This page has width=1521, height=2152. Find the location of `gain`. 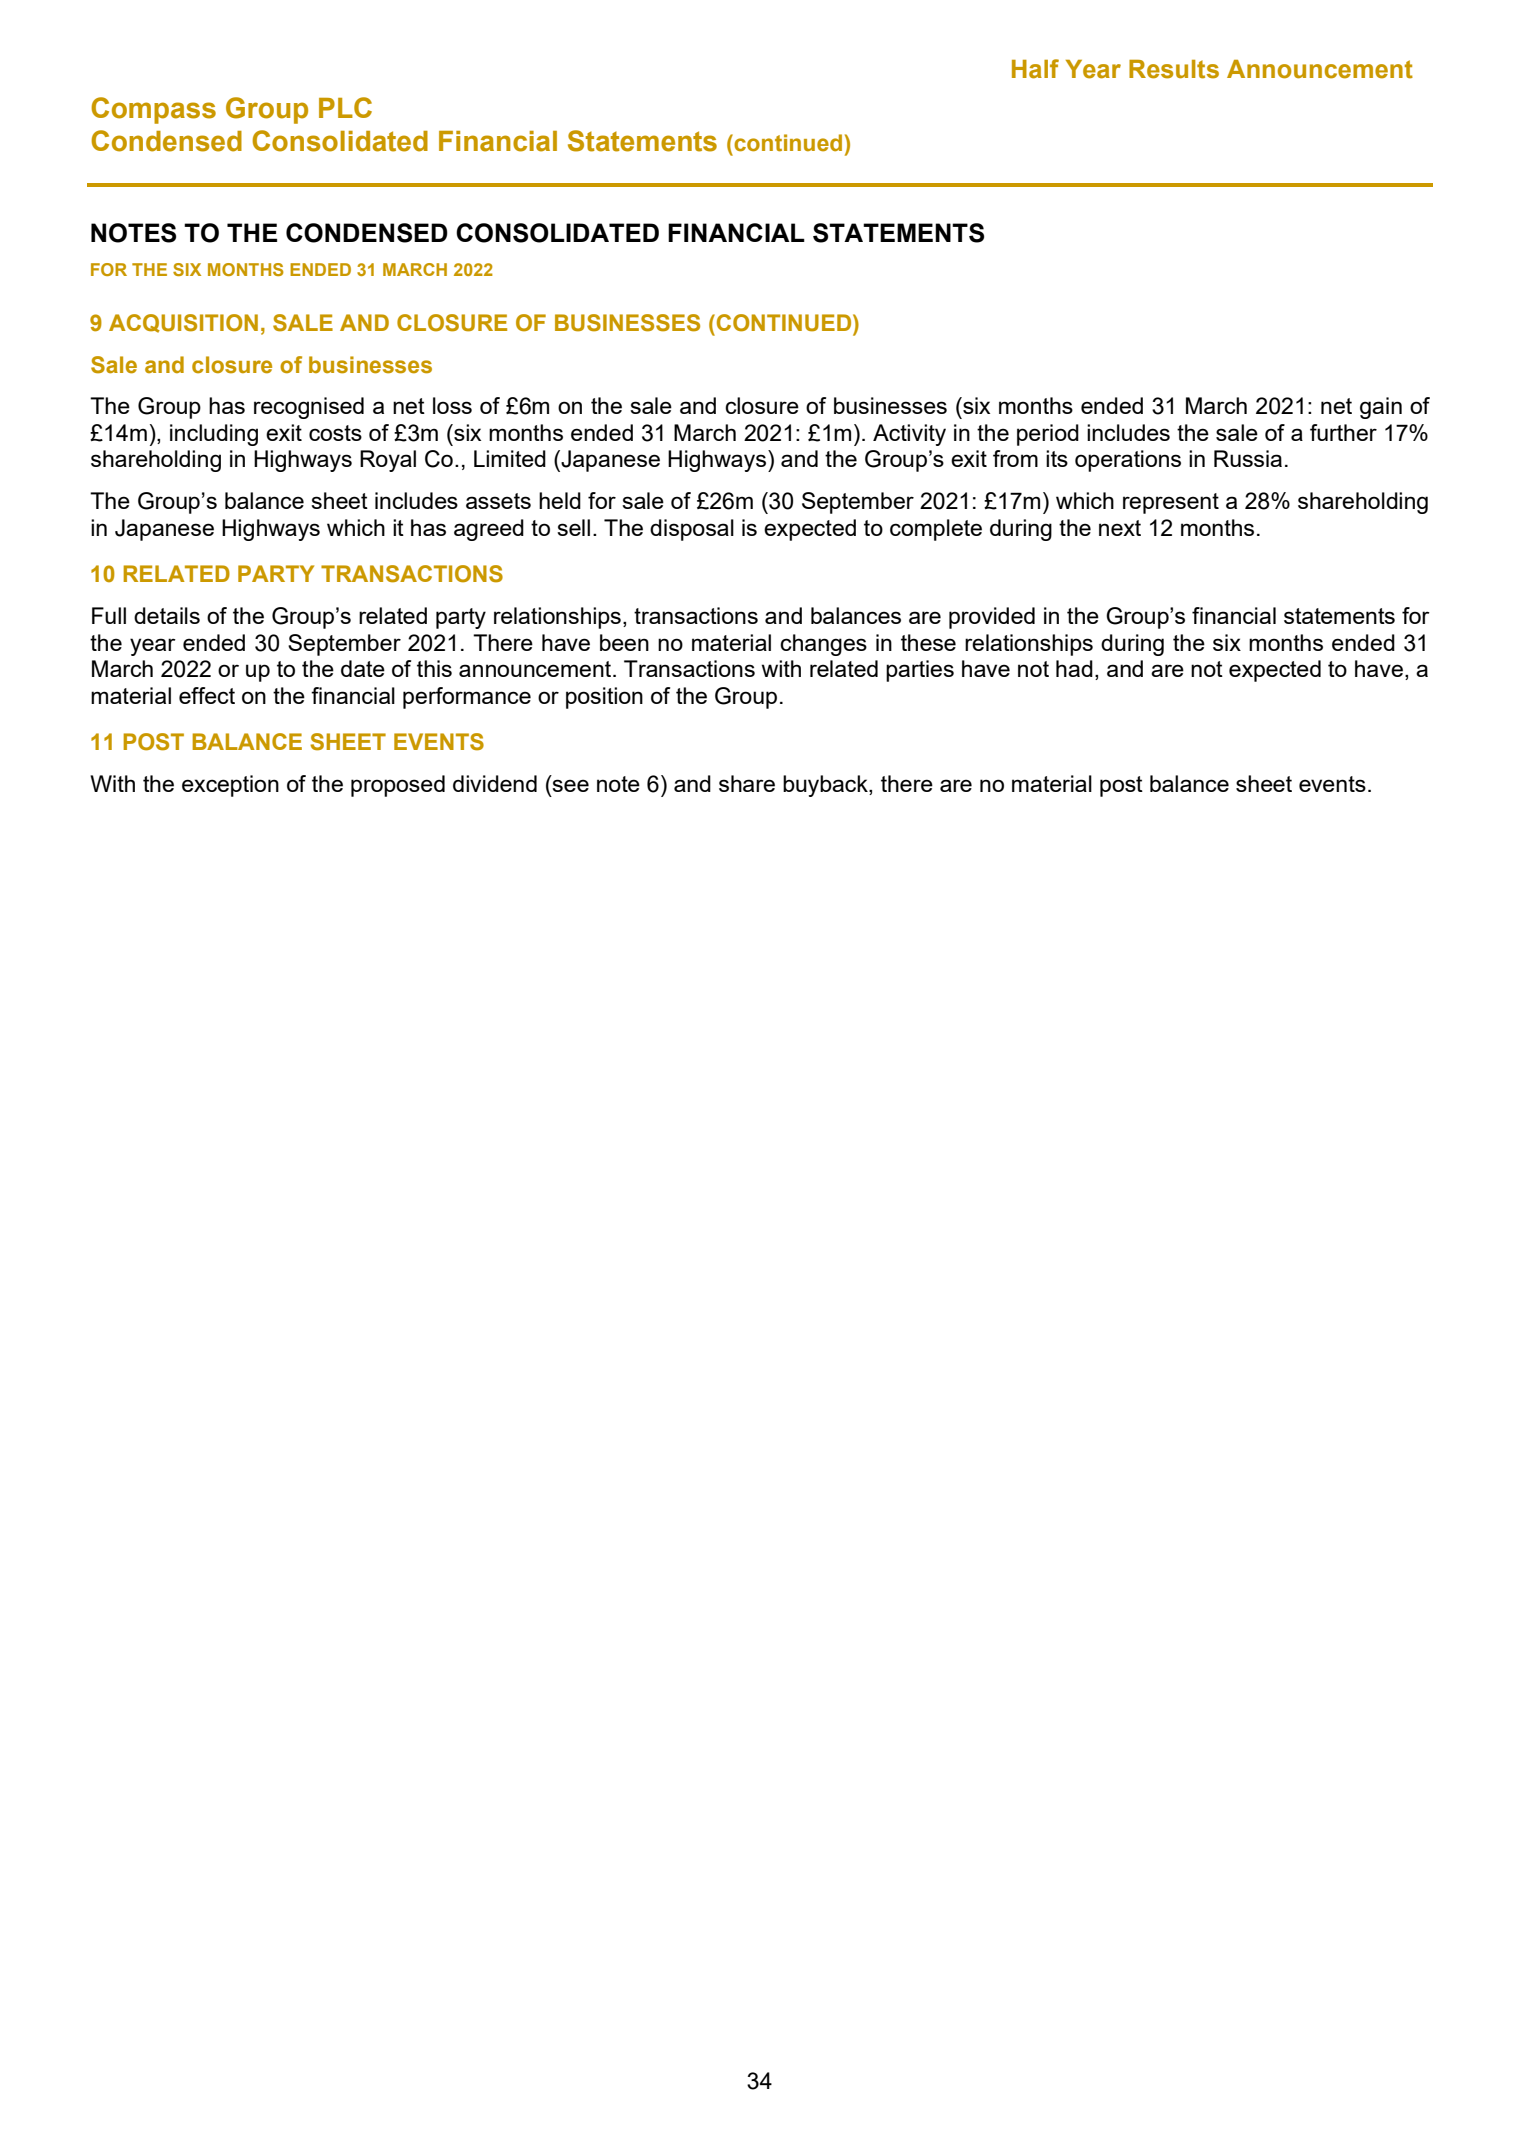

gain is located at coordinates (1381, 408).
